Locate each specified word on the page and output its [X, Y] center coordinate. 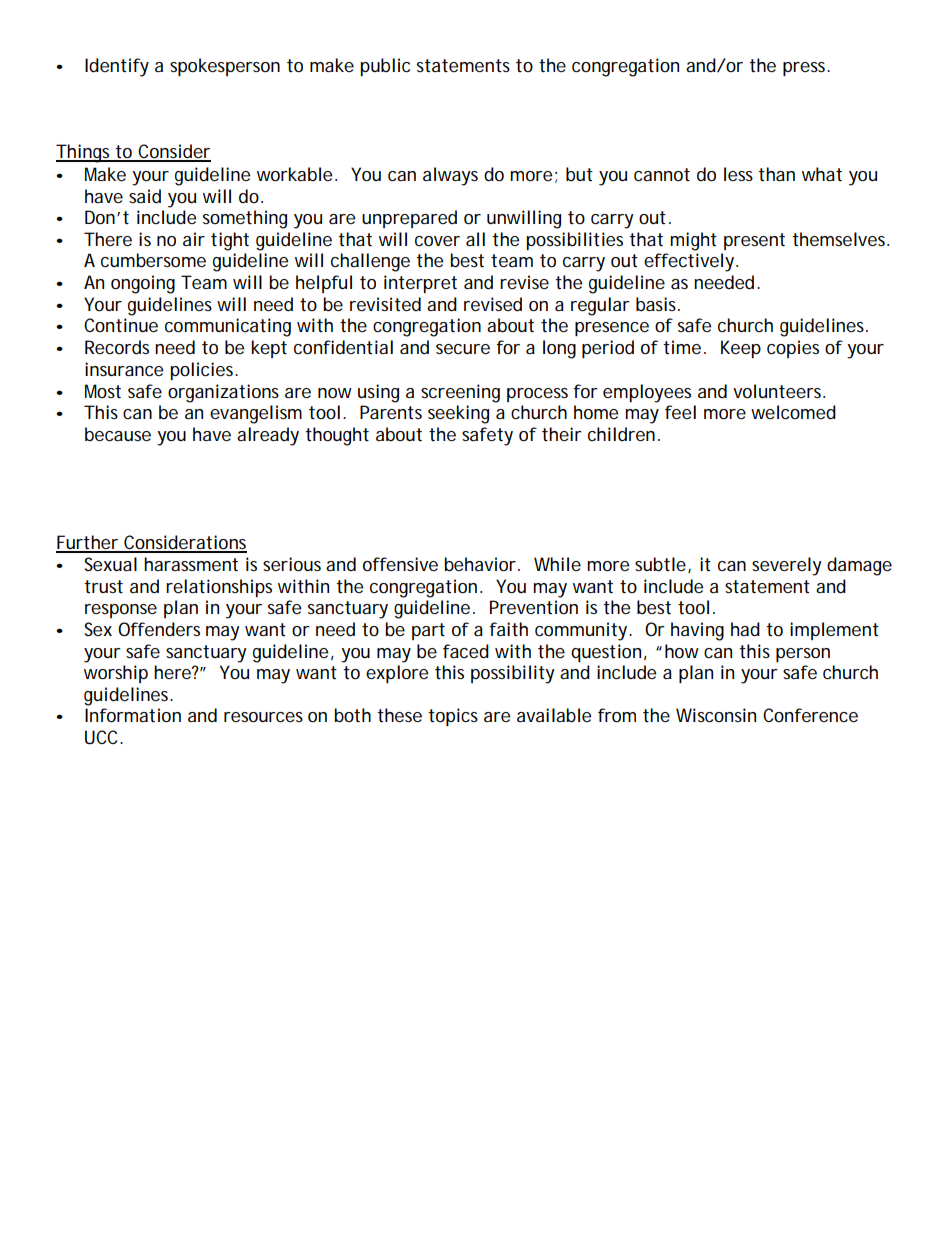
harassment [191, 564]
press [806, 69]
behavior [481, 564]
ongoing [143, 284]
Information [133, 715]
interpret [420, 284]
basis [658, 304]
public [385, 67]
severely [787, 566]
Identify [117, 67]
